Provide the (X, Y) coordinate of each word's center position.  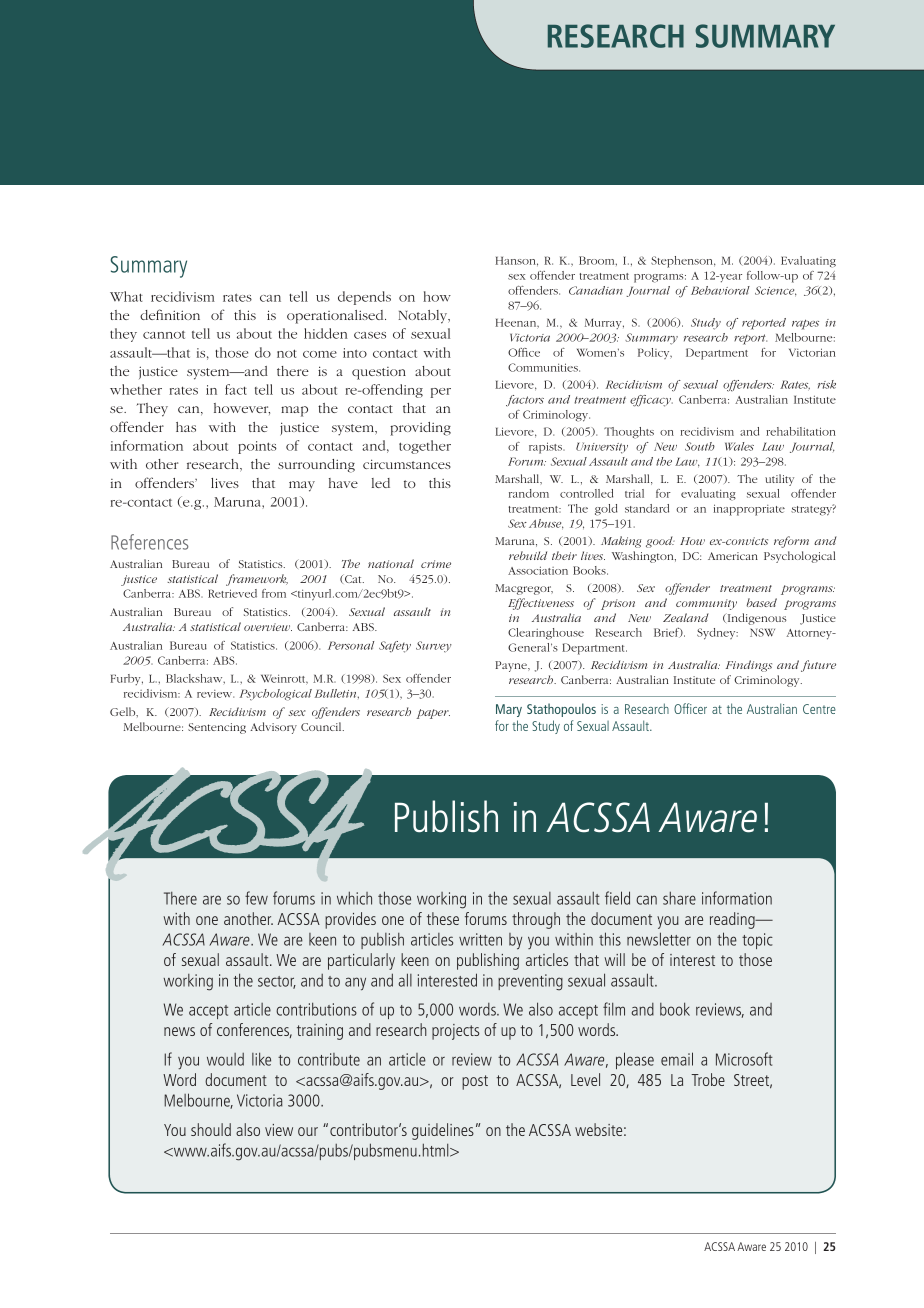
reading (733, 920)
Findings (749, 666)
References (149, 542)
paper (433, 714)
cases (370, 335)
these (443, 918)
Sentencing (217, 728)
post (475, 1082)
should (211, 1129)
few (256, 898)
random (529, 493)
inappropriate (749, 510)
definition (170, 314)
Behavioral (720, 290)
